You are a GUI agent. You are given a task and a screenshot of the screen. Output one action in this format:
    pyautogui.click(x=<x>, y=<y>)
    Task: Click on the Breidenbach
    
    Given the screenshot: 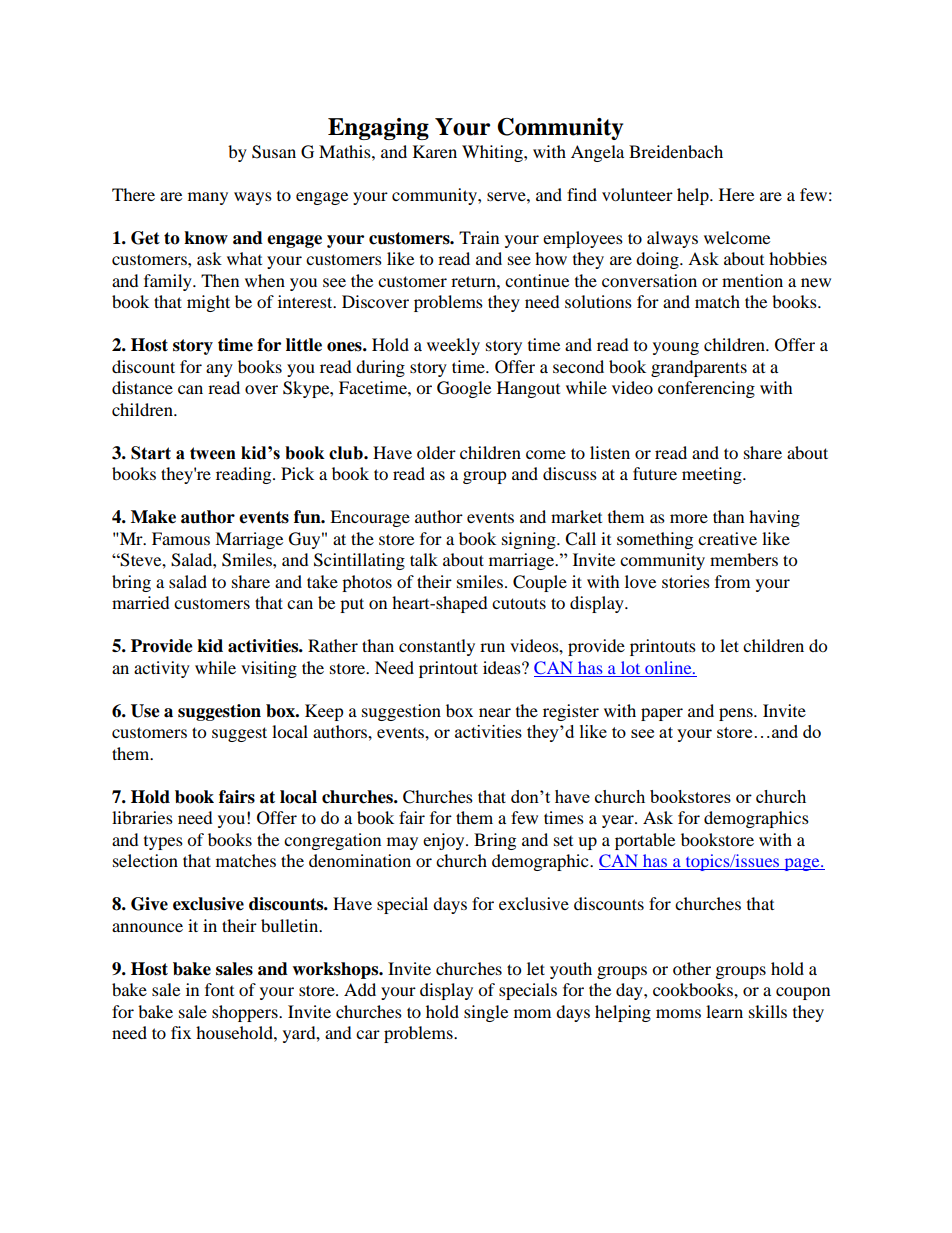 What is the action you would take?
    pyautogui.click(x=676, y=151)
